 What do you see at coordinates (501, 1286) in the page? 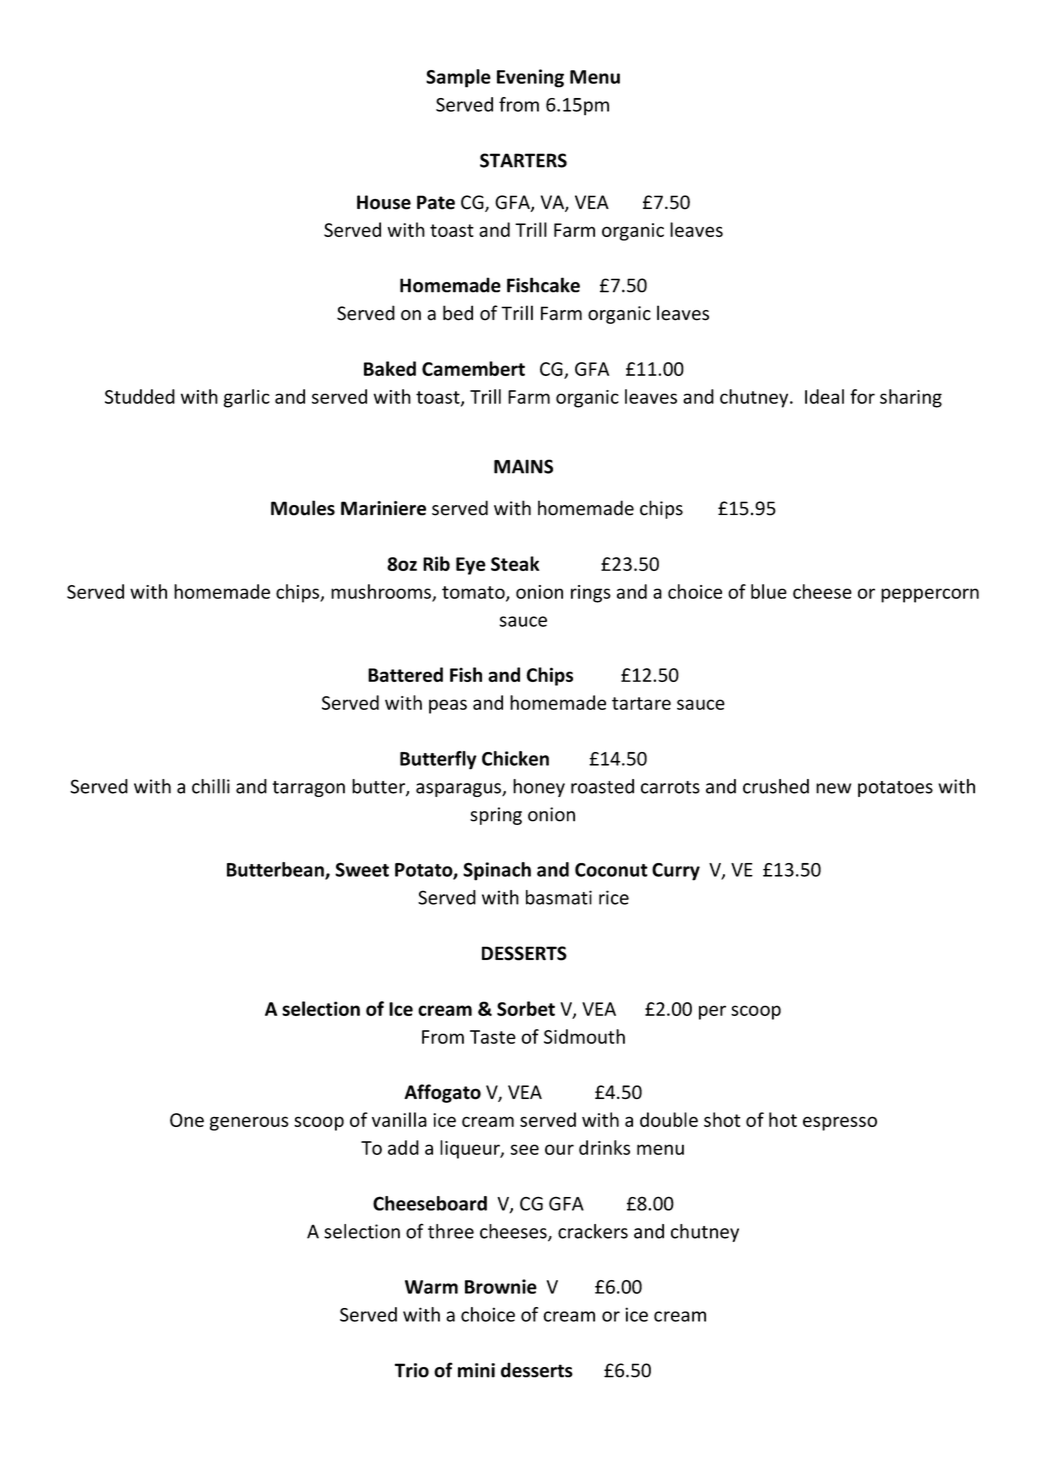
I see `Brownie` at bounding box center [501, 1286].
